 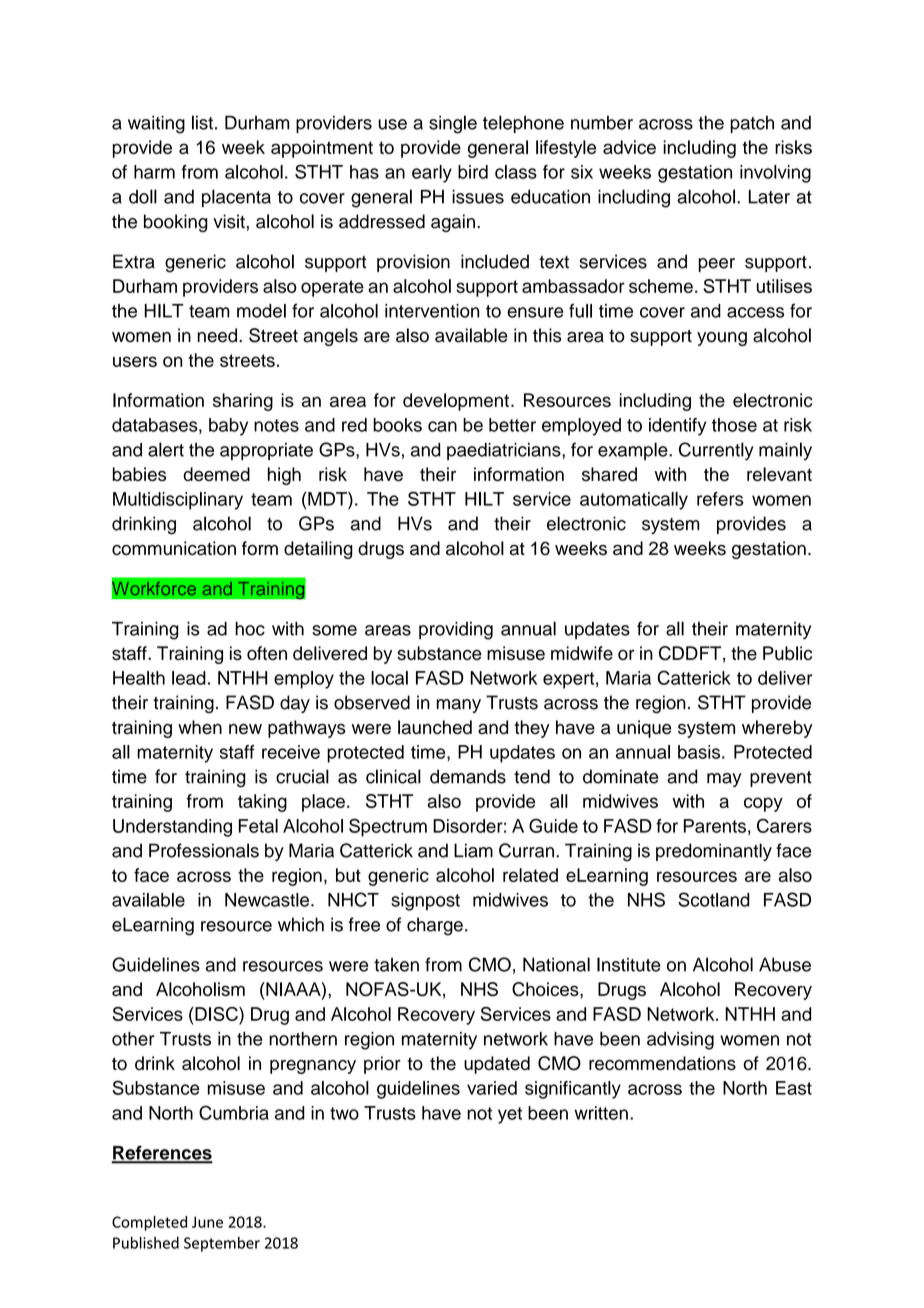 I want to click on deemed, so click(x=216, y=474).
